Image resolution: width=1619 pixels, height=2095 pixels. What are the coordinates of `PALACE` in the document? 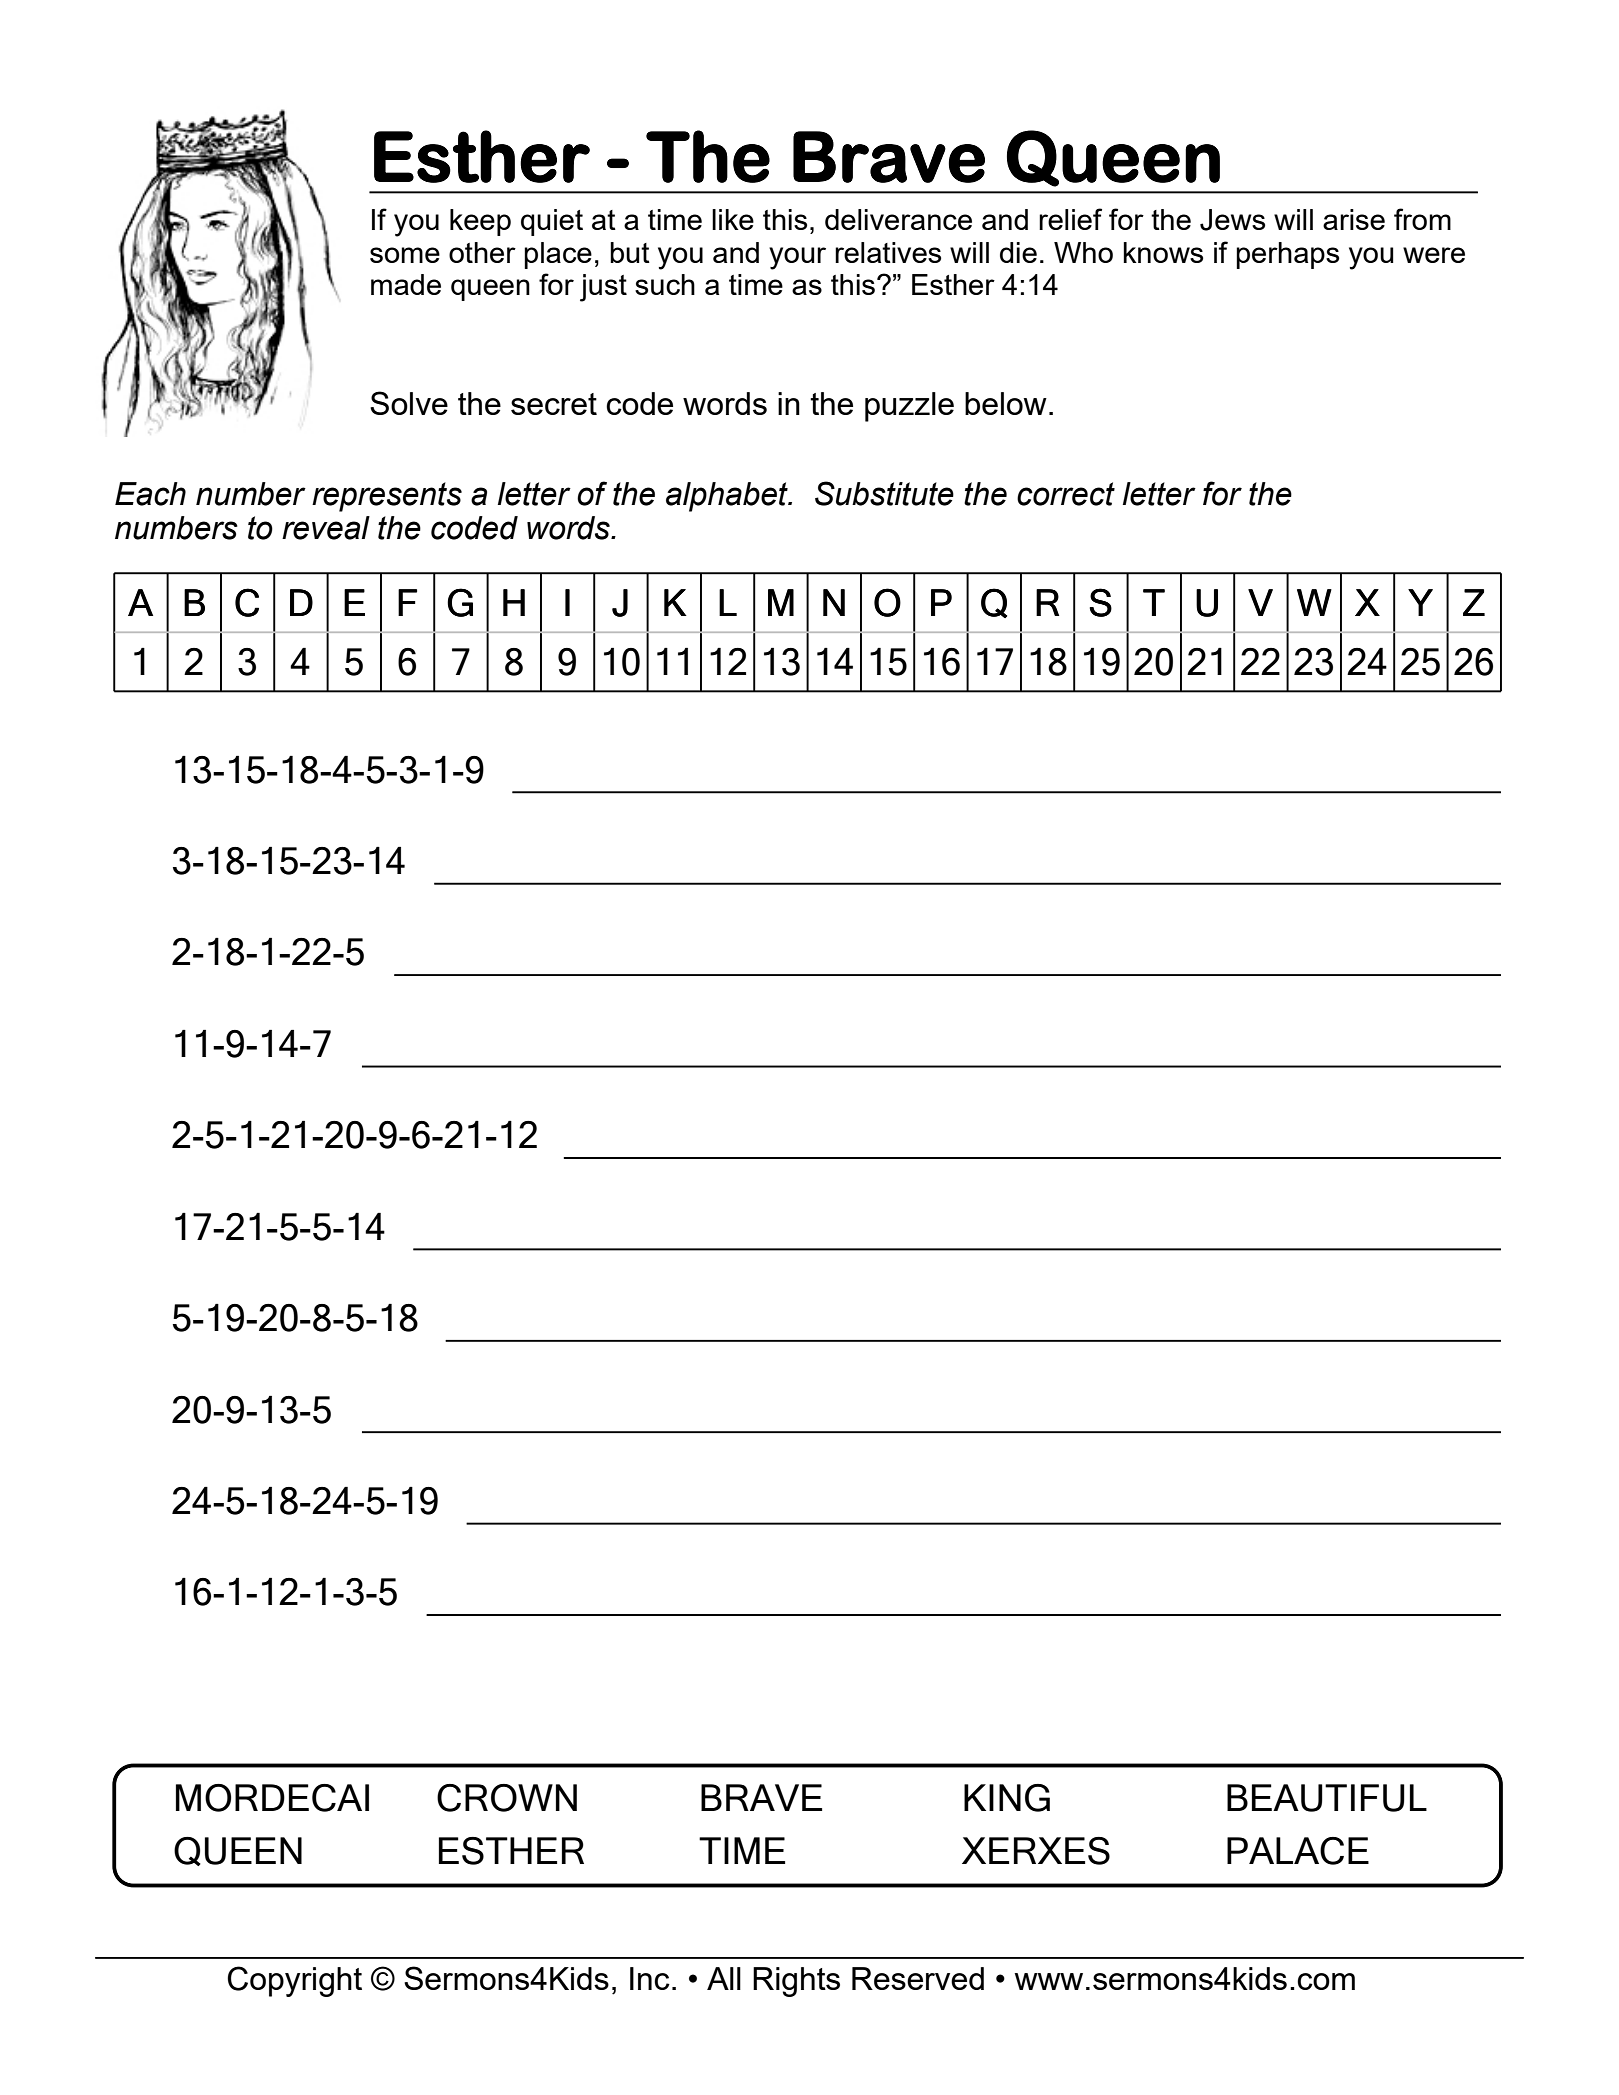 It's located at (1298, 1851).
